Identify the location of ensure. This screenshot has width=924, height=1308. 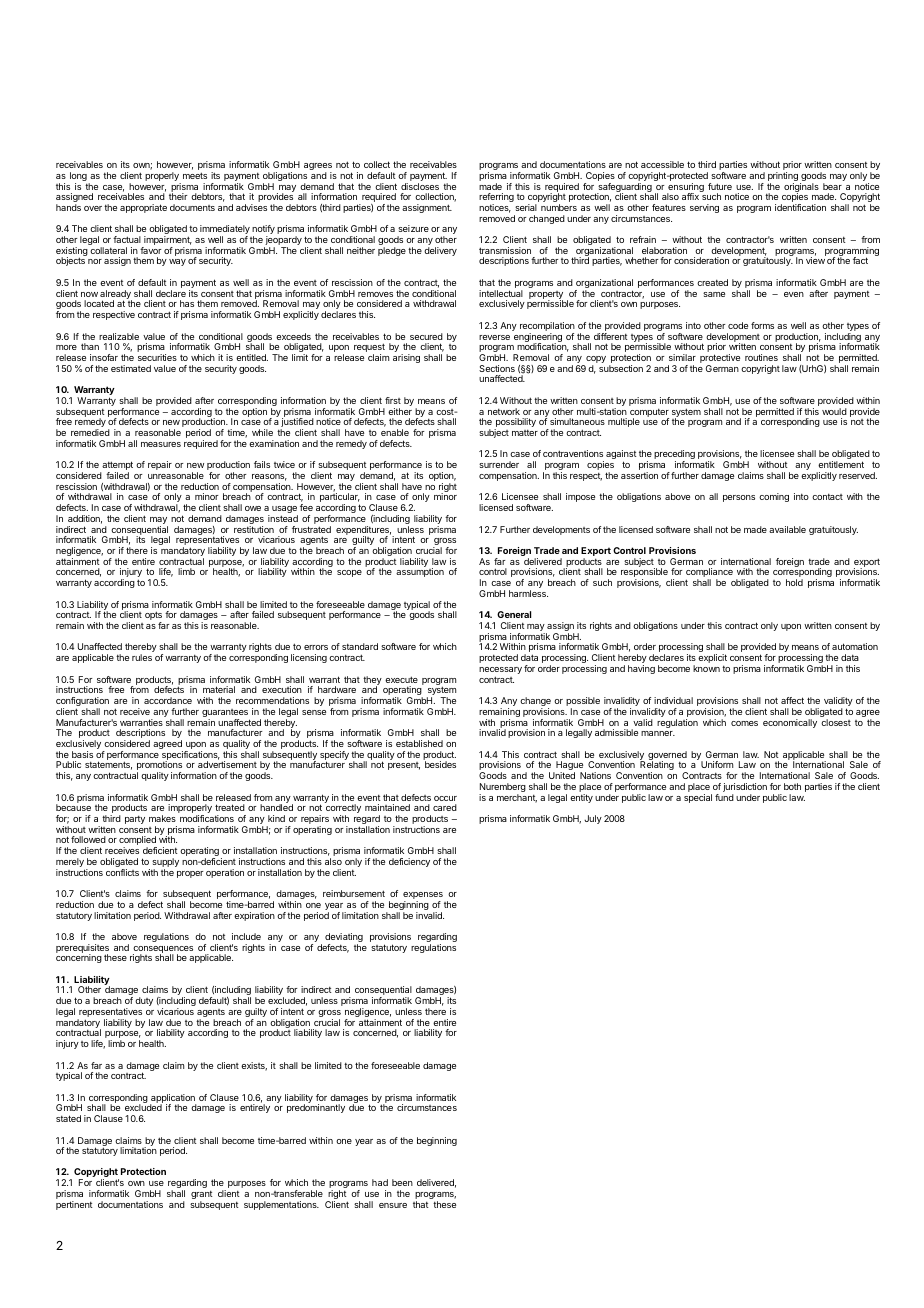
(393, 1205).
